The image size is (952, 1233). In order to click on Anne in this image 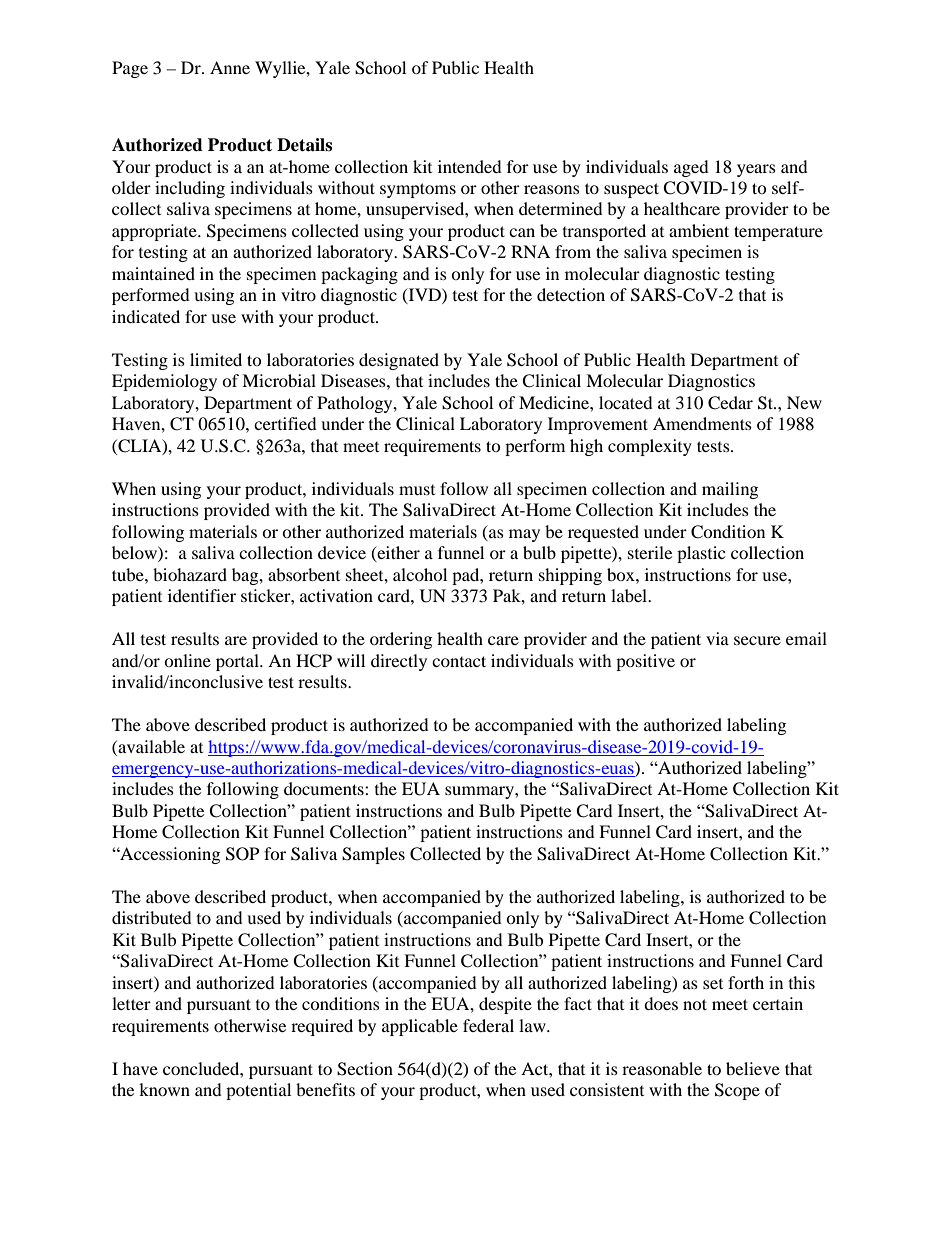, I will do `click(230, 67)`.
